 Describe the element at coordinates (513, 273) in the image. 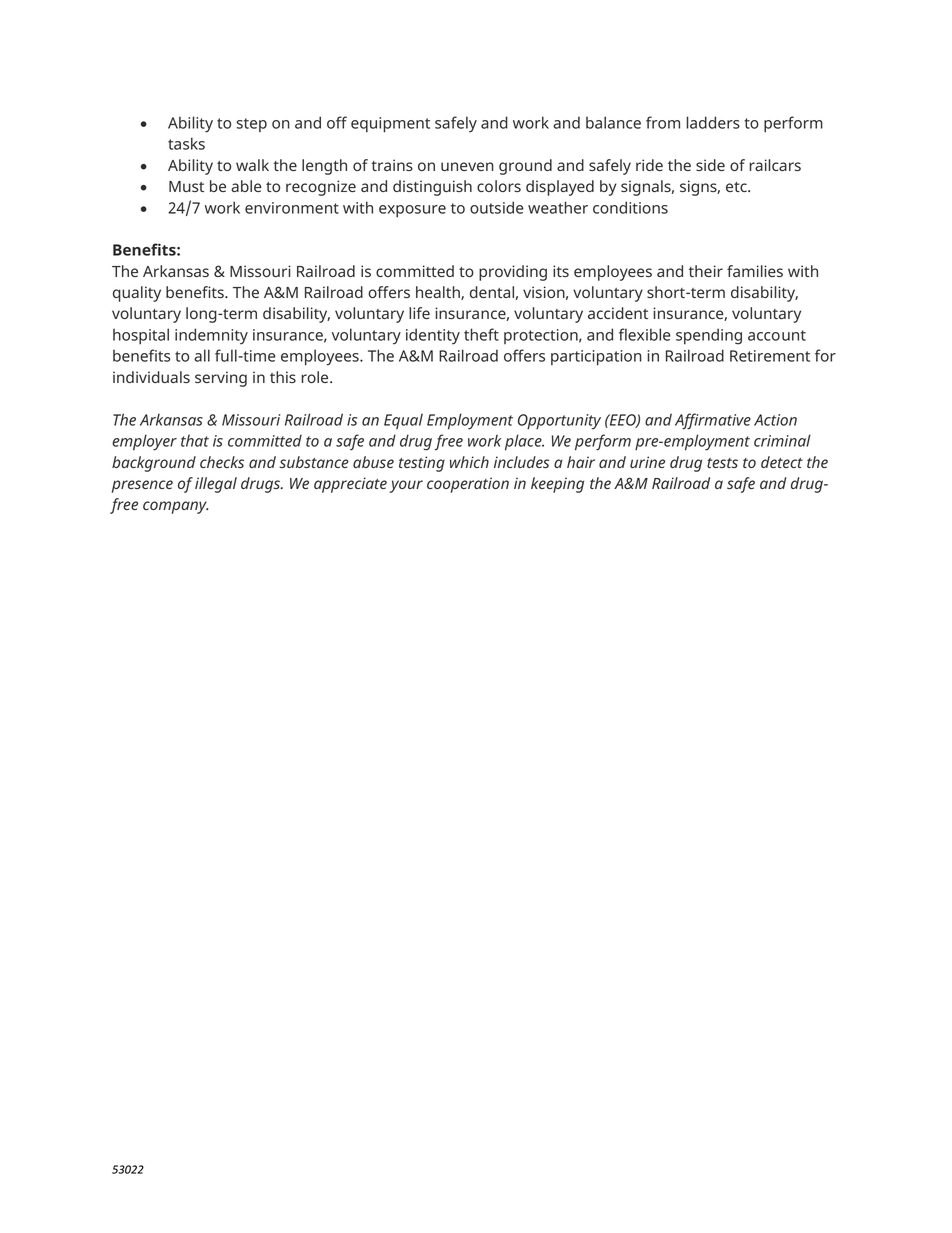

I see `providing` at that location.
